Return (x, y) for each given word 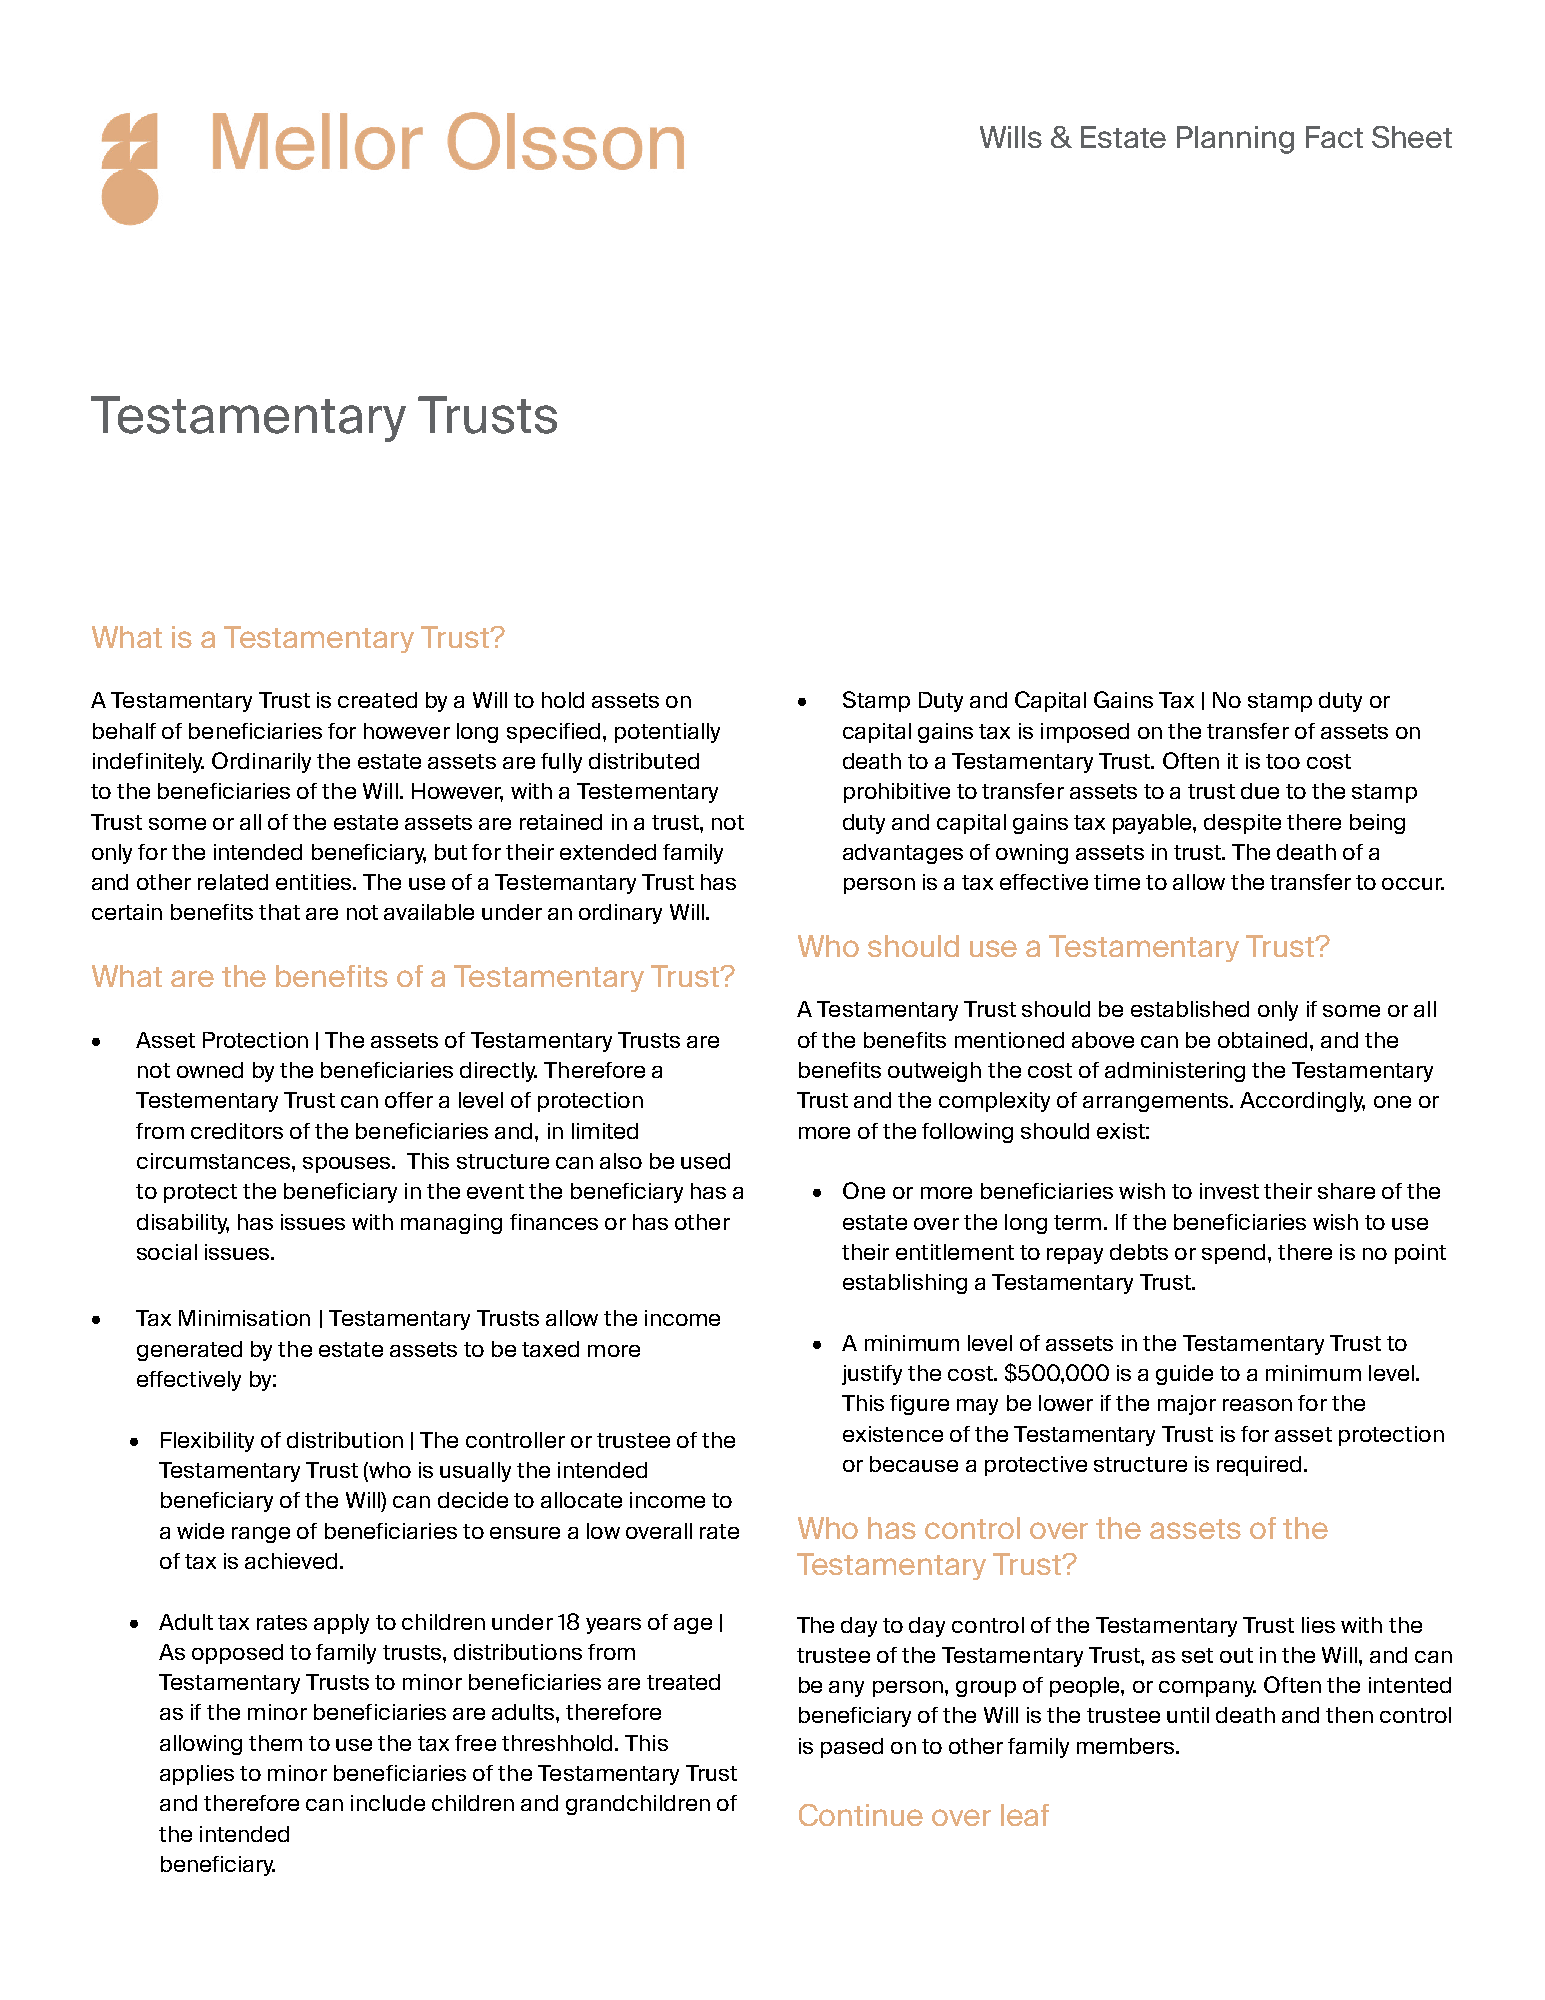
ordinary (620, 914)
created (377, 700)
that (279, 912)
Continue (861, 1815)
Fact (1334, 137)
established (1190, 1009)
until (1188, 1715)
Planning (1235, 140)
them (275, 1743)
